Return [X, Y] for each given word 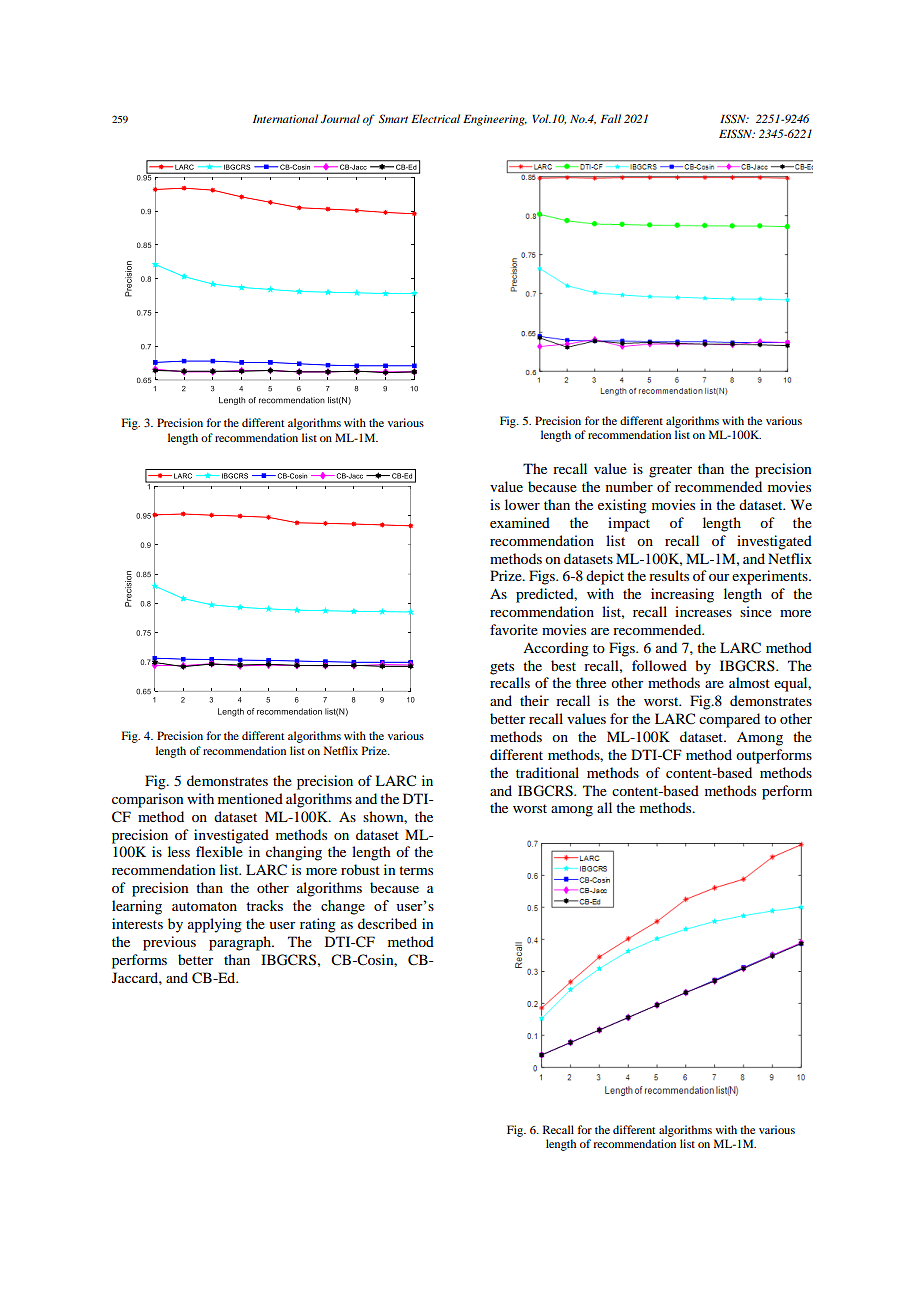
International [285, 118]
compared [729, 720]
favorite [514, 629]
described [387, 923]
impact [629, 524]
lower [522, 504]
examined [520, 522]
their [534, 700]
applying [215, 925]
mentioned [250, 798]
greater [670, 471]
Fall [610, 118]
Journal [340, 118]
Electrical [435, 118]
